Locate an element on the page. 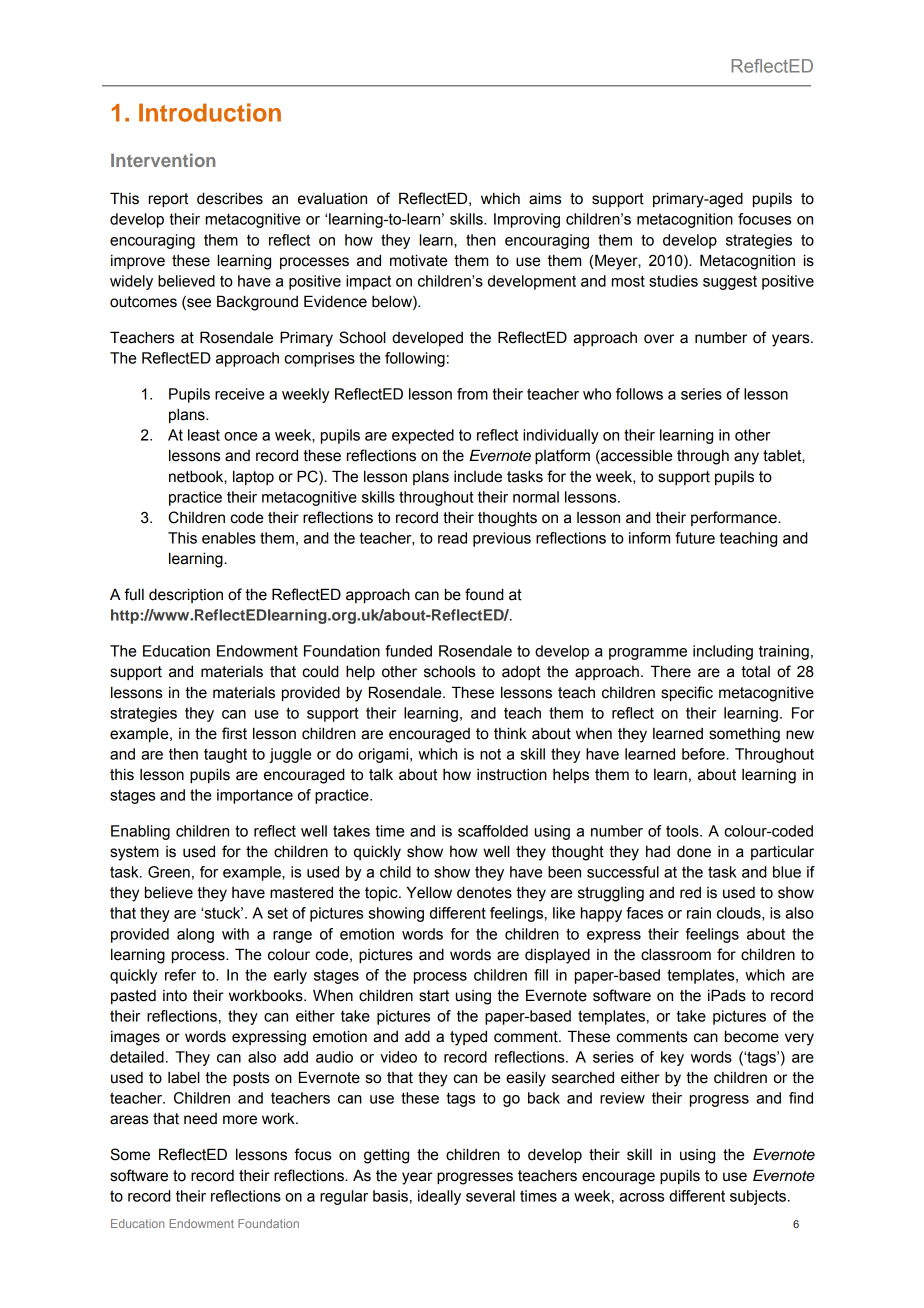 The height and width of the document is (1308, 924). funded is located at coordinates (408, 651).
